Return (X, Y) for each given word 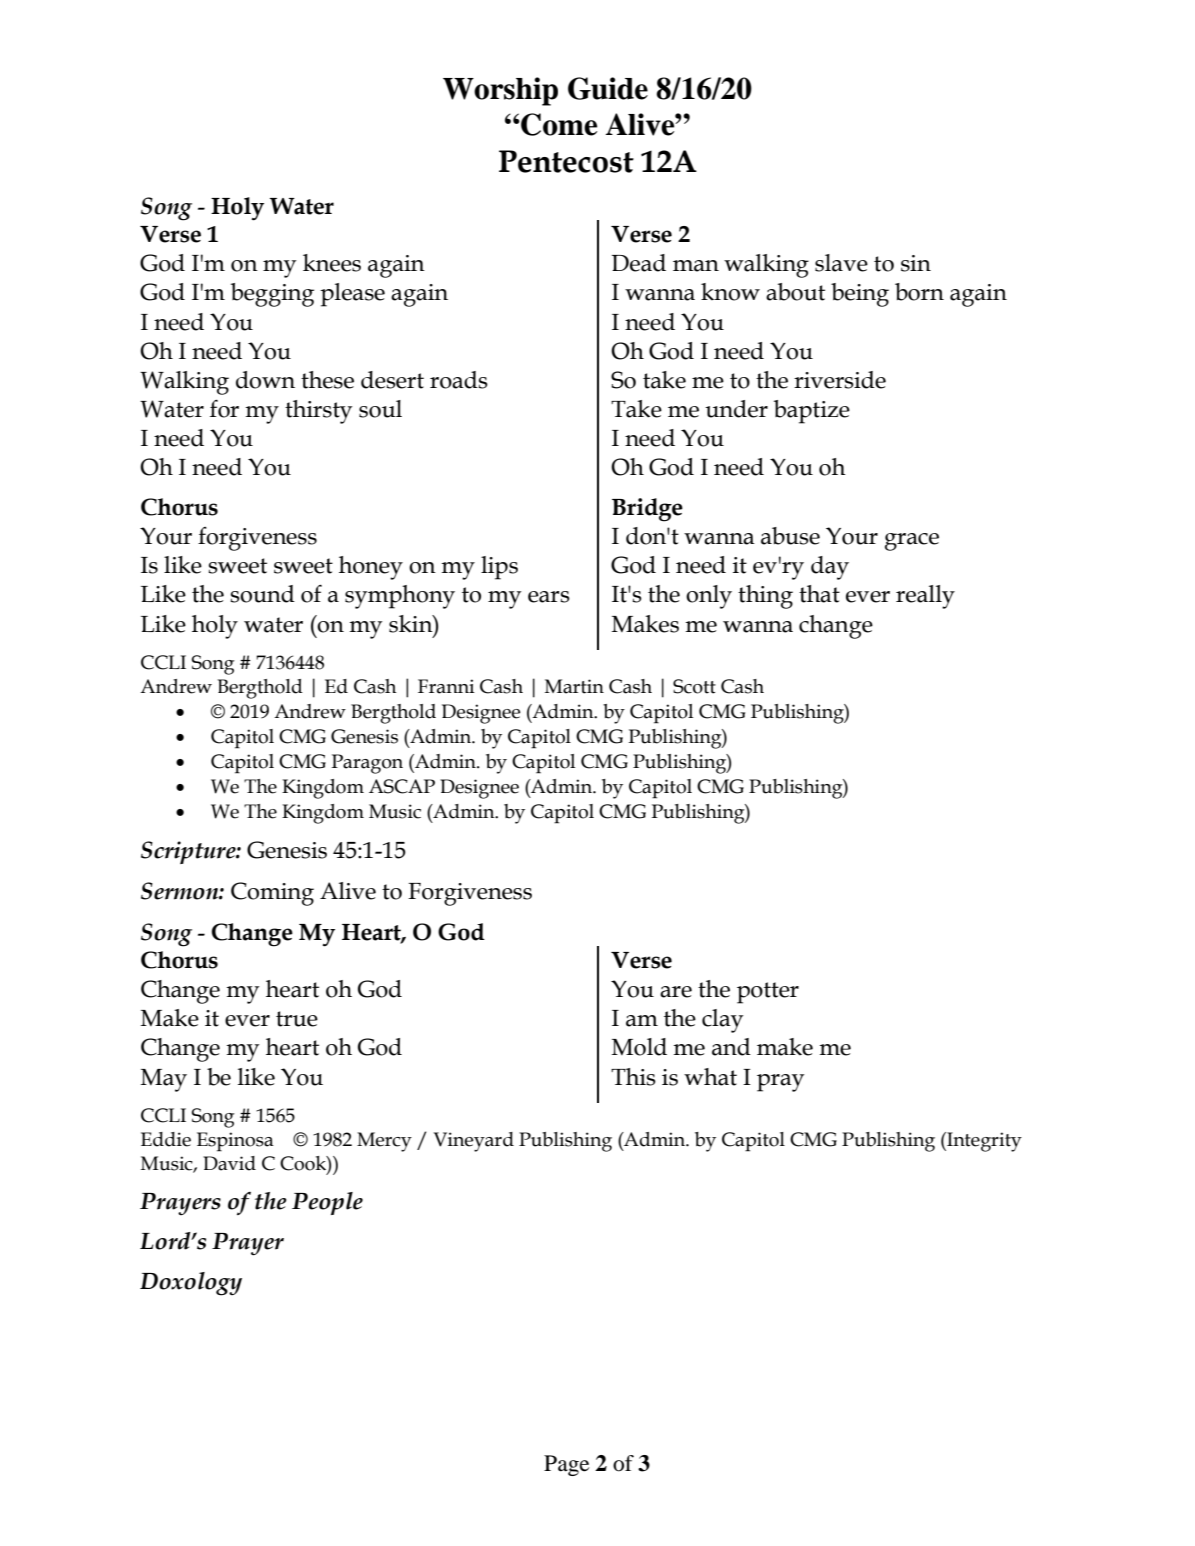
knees (332, 263)
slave (841, 263)
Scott (694, 686)
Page (566, 1465)
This (633, 1077)
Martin (574, 686)
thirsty (318, 412)
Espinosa (235, 1142)
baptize (812, 412)
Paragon (367, 764)
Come (558, 124)
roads (459, 380)
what (710, 1077)
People (327, 1203)
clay (722, 1021)
